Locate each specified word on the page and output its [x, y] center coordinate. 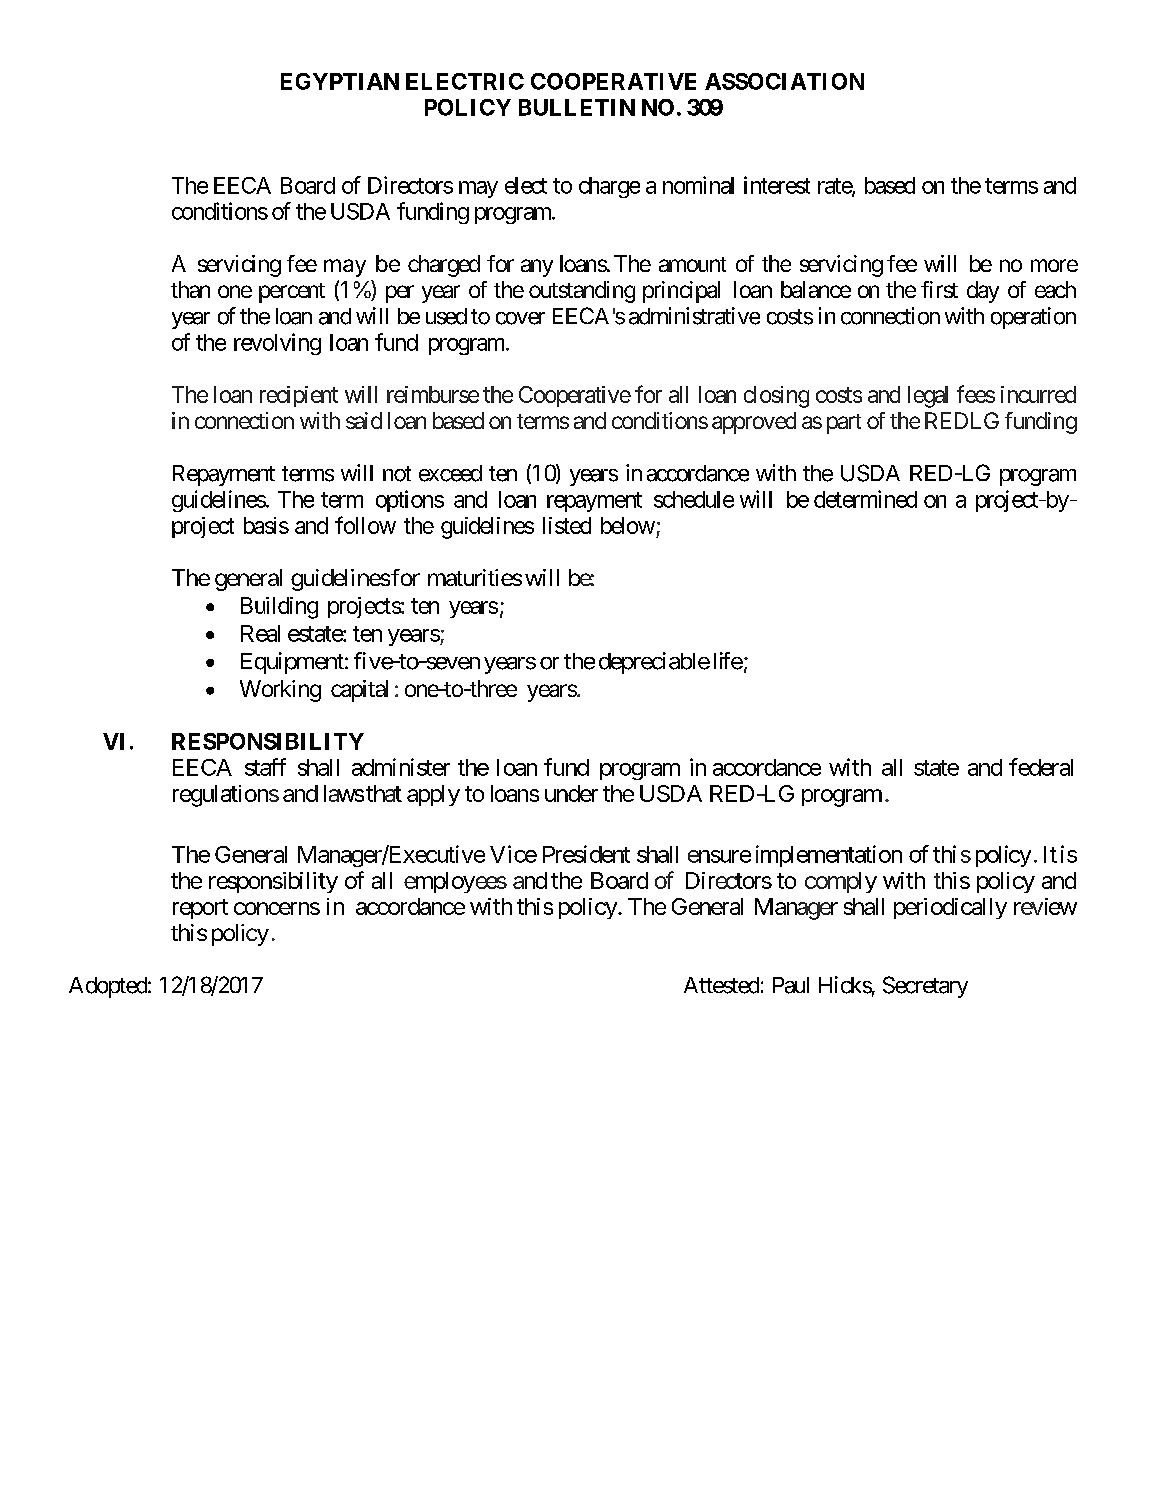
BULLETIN [577, 107]
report [200, 909]
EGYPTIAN [340, 81]
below [628, 525]
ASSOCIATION [784, 81]
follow [365, 525]
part [844, 424]
